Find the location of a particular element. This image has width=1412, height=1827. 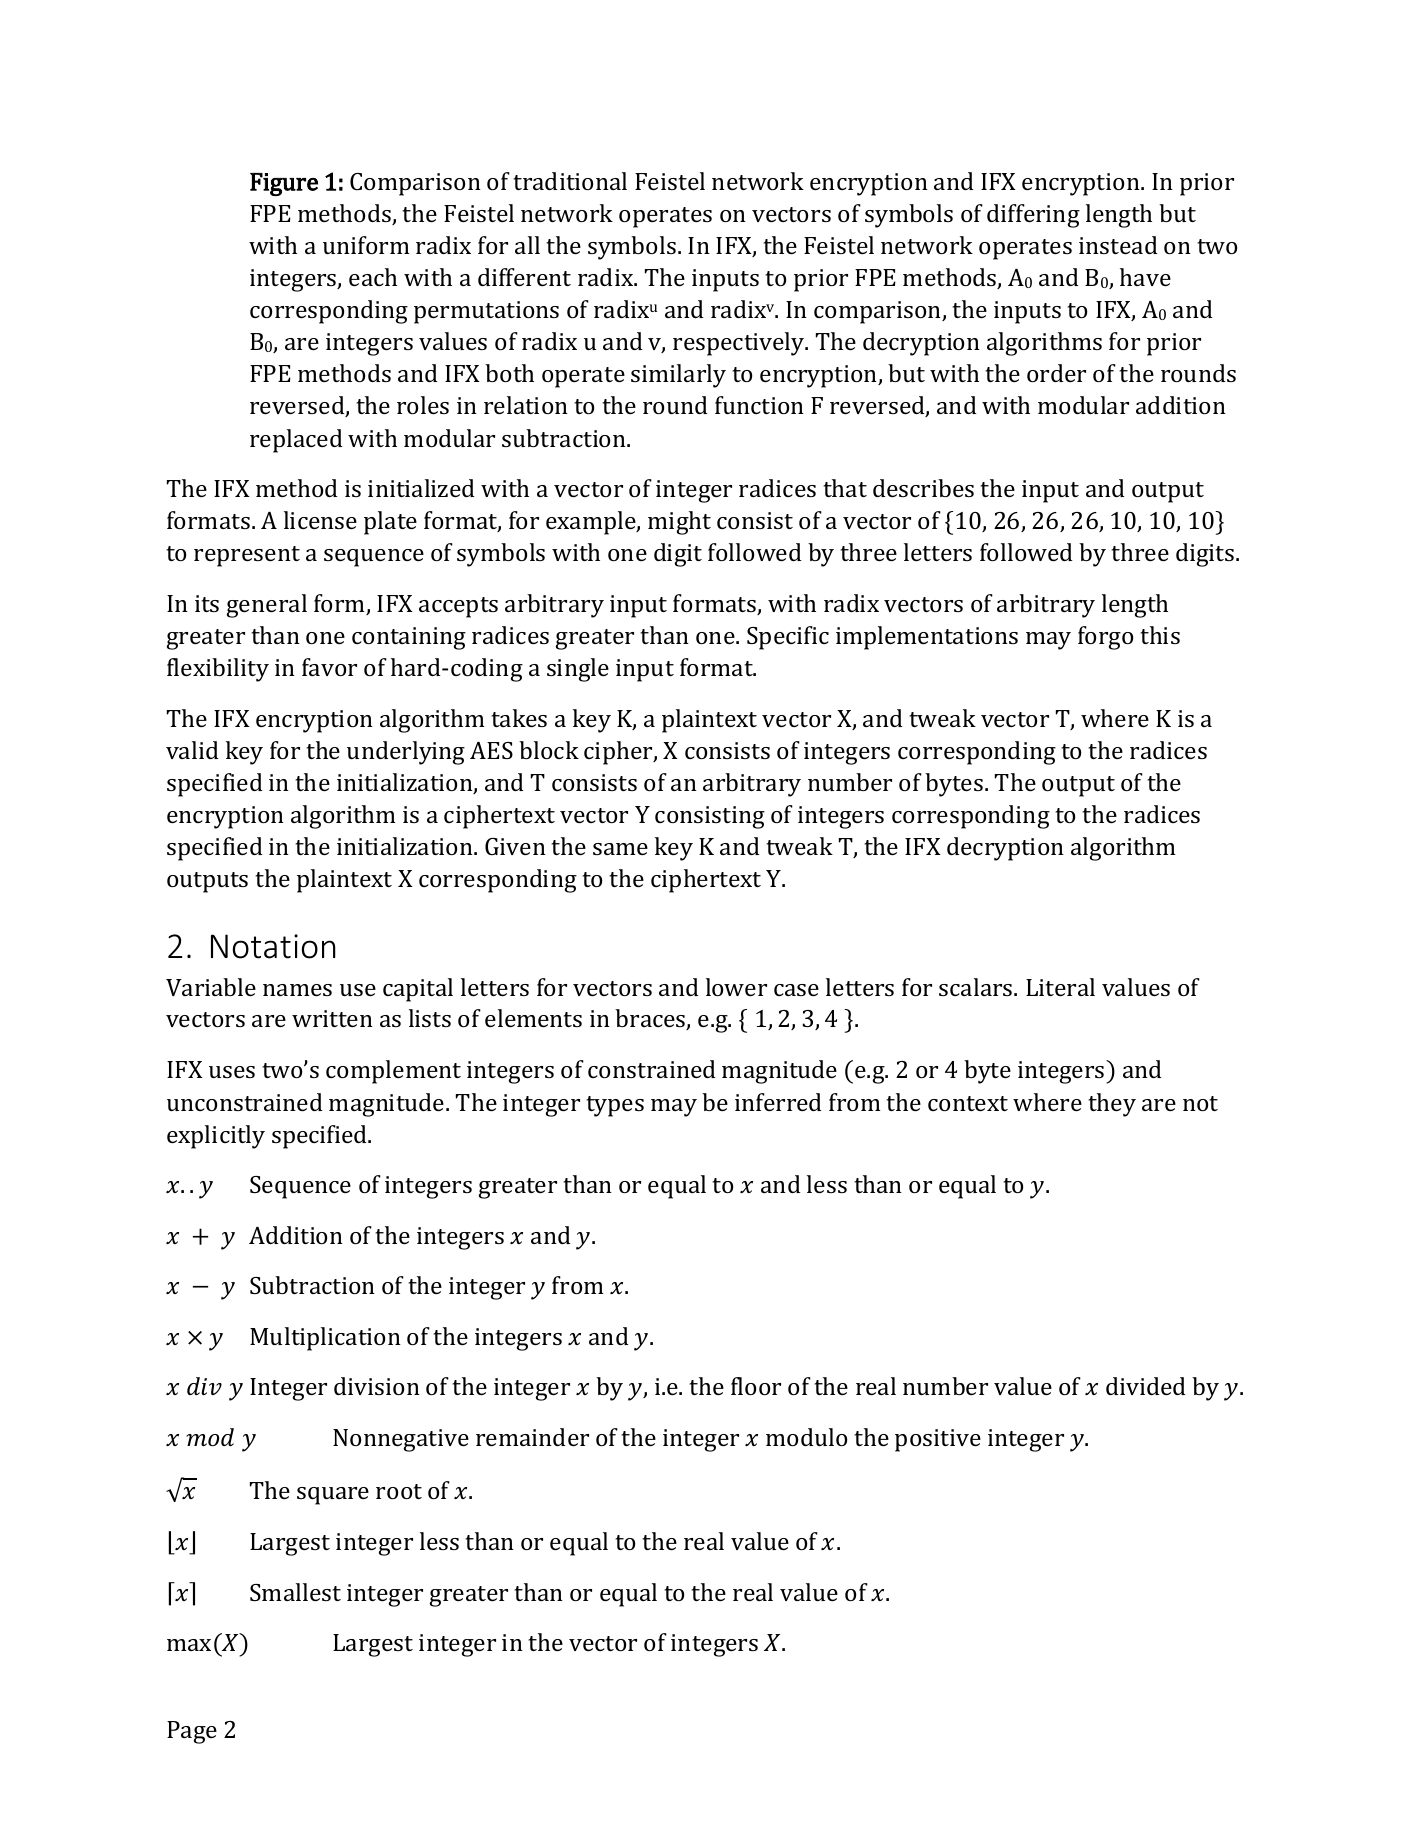

traditional is located at coordinates (570, 181).
